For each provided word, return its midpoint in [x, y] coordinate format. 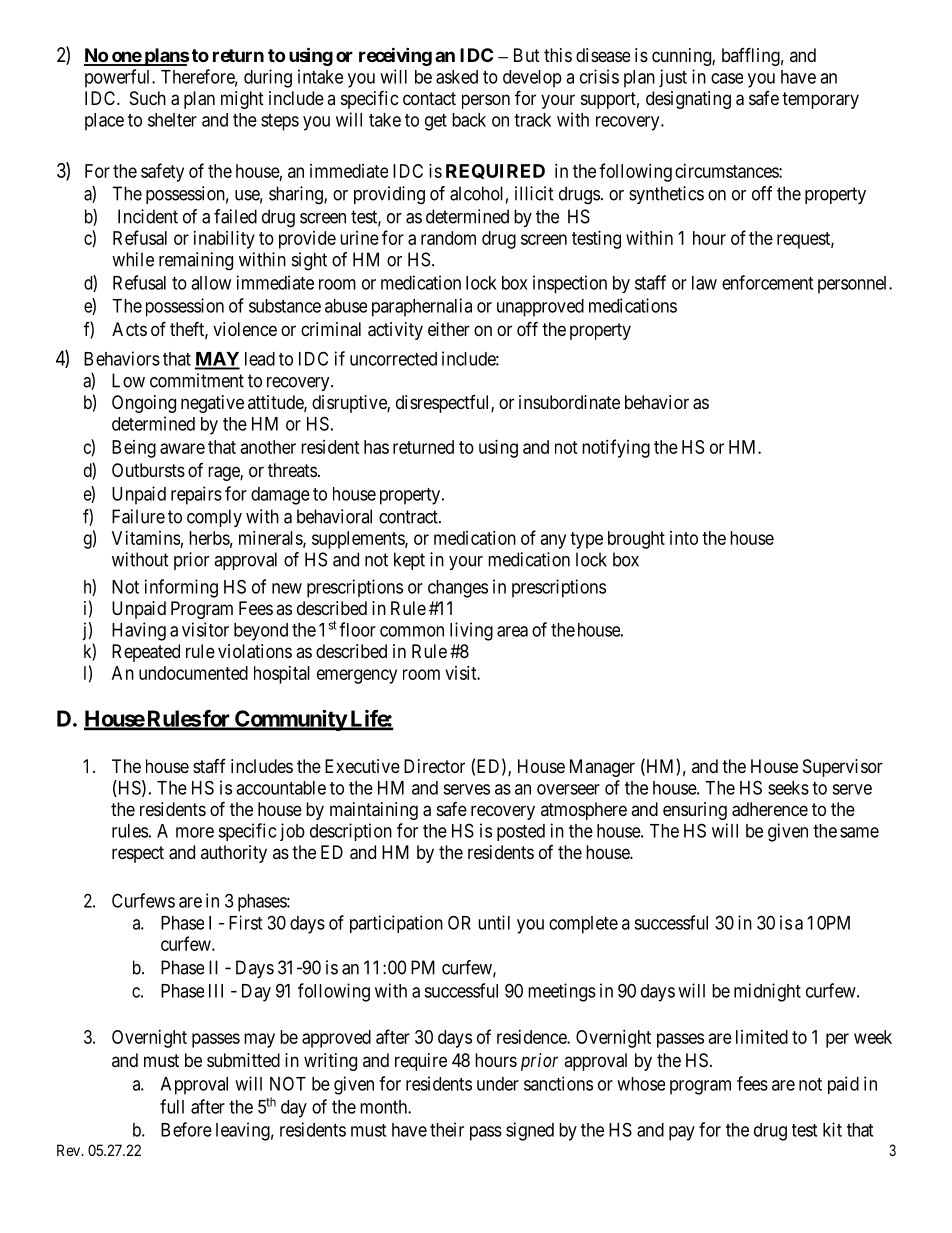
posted [521, 832]
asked [457, 77]
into [684, 538]
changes [458, 589]
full [172, 1106]
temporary [820, 100]
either [449, 329]
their [447, 1129]
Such [148, 98]
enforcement [767, 282]
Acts [129, 329]
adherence [770, 809]
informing [181, 588]
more [195, 832]
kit [832, 1129]
